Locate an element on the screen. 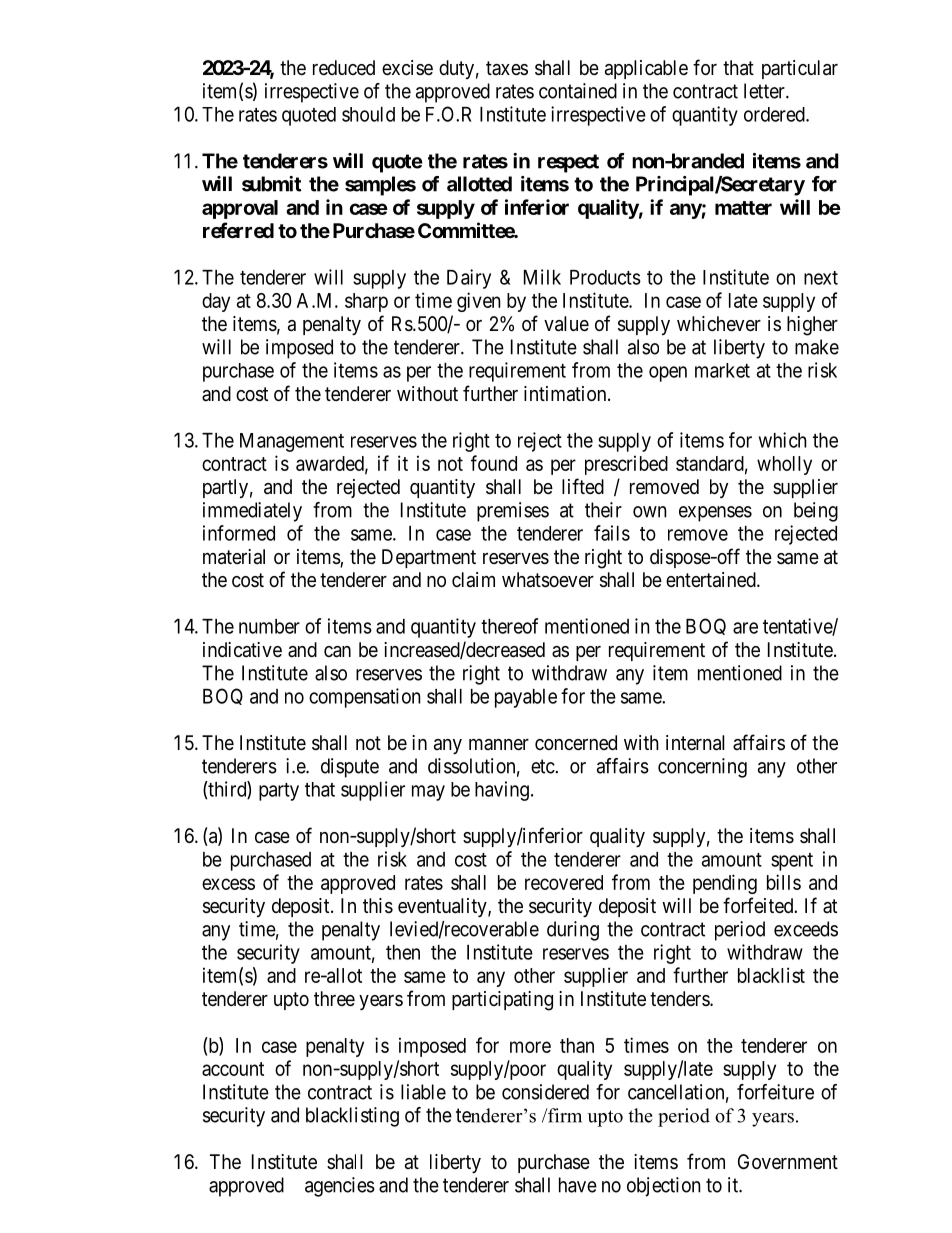 This screenshot has height=1233, width=952. market is located at coordinates (722, 370).
